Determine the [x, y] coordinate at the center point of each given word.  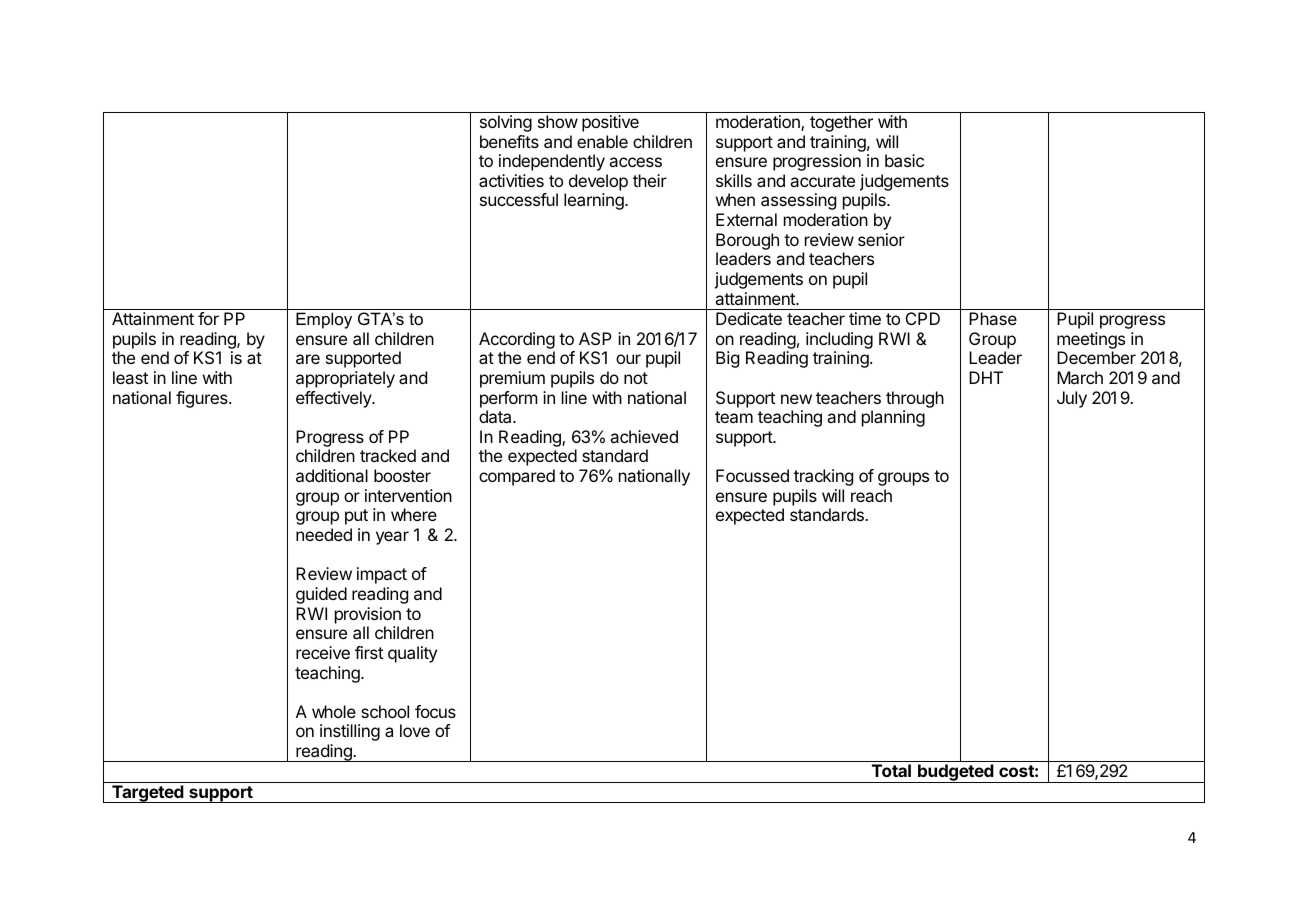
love [415, 730]
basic [904, 160]
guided [321, 595]
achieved [644, 436]
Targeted [148, 794]
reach [871, 495]
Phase [993, 318]
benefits [509, 141]
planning [893, 418]
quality [412, 654]
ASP [595, 338]
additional [332, 475]
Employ [324, 320]
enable [602, 141]
